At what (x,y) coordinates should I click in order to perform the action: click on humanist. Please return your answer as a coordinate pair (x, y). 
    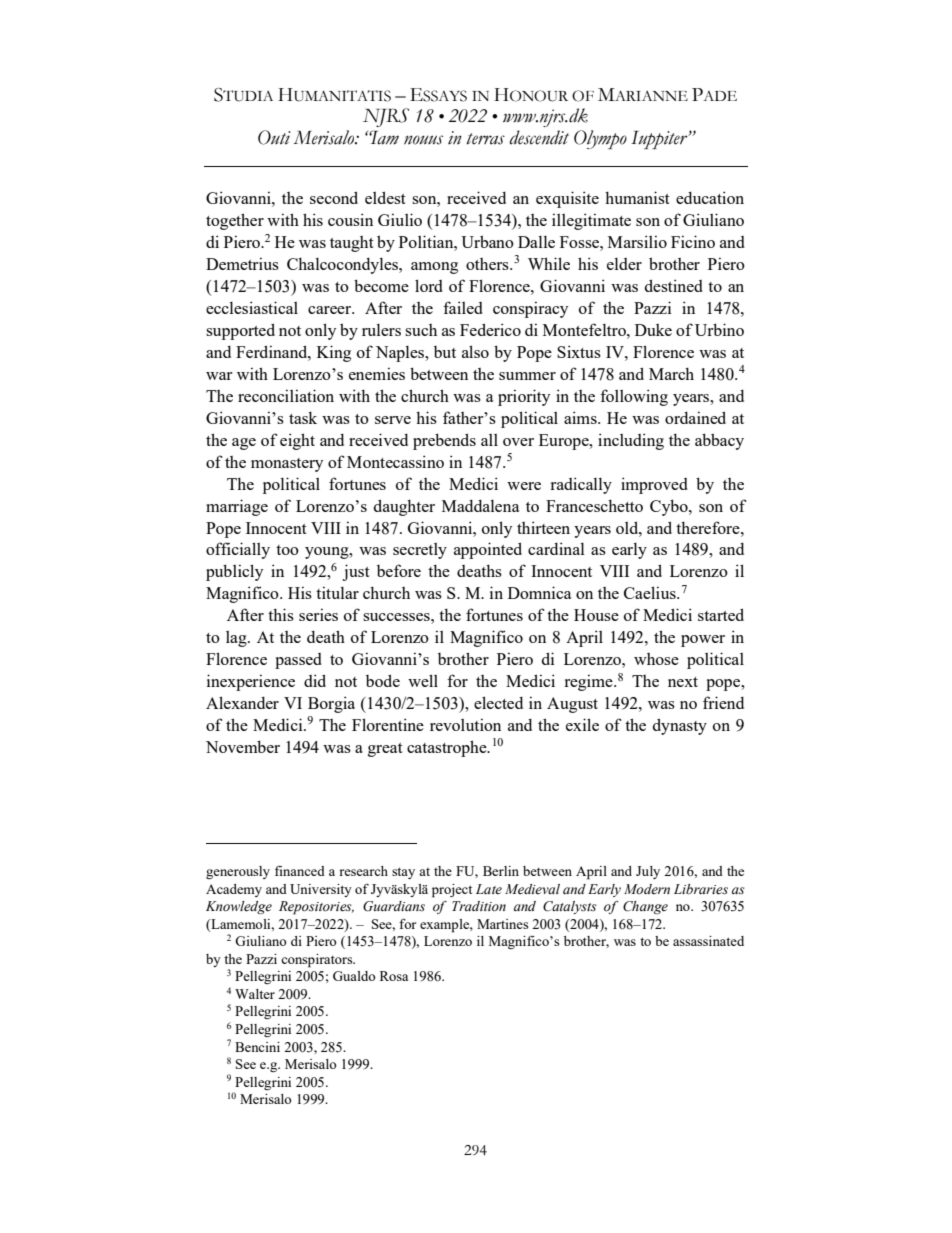
    Looking at the image, I should click on (637, 197).
